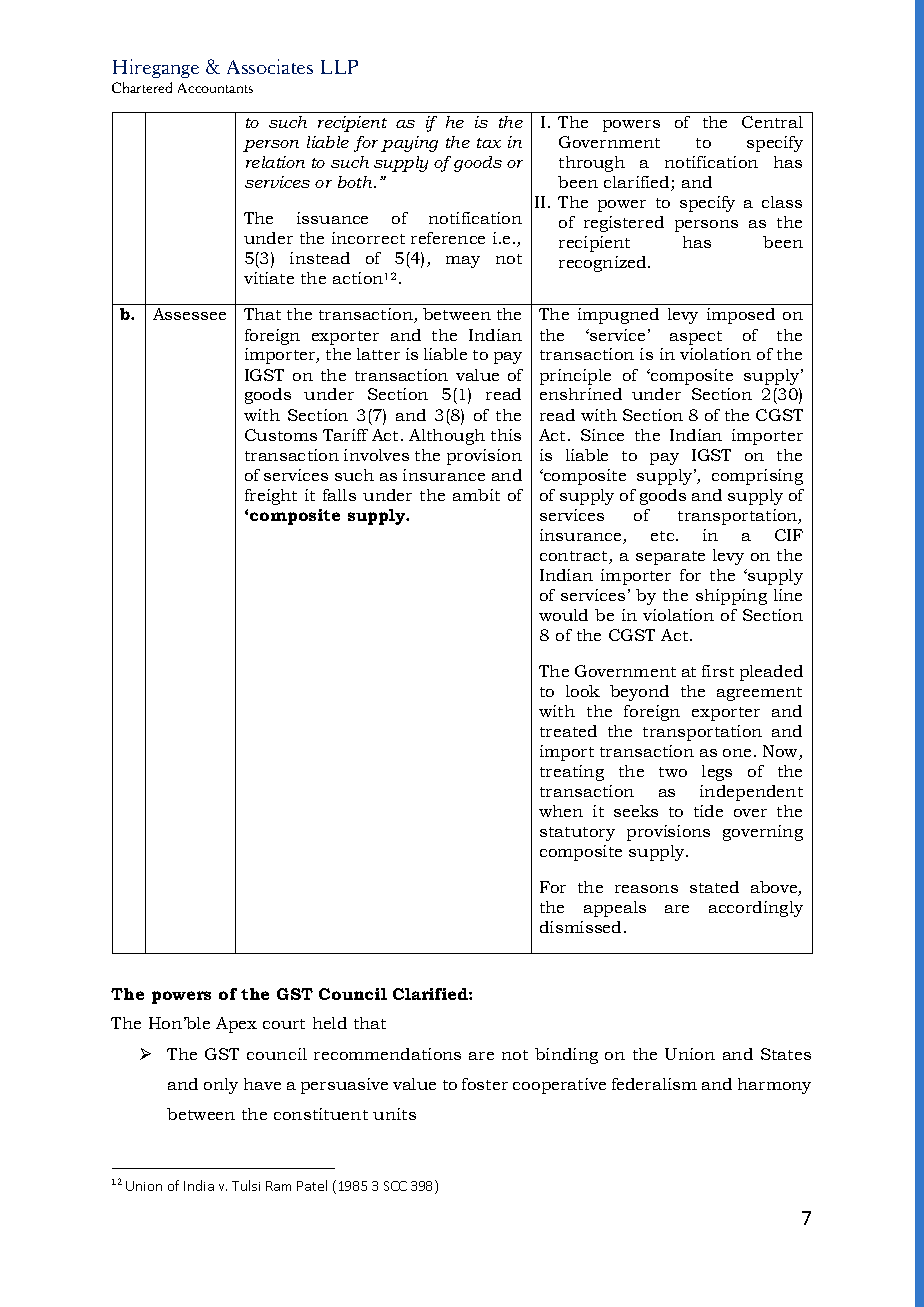  What do you see at coordinates (654, 1084) in the page?
I see `federalism` at bounding box center [654, 1084].
